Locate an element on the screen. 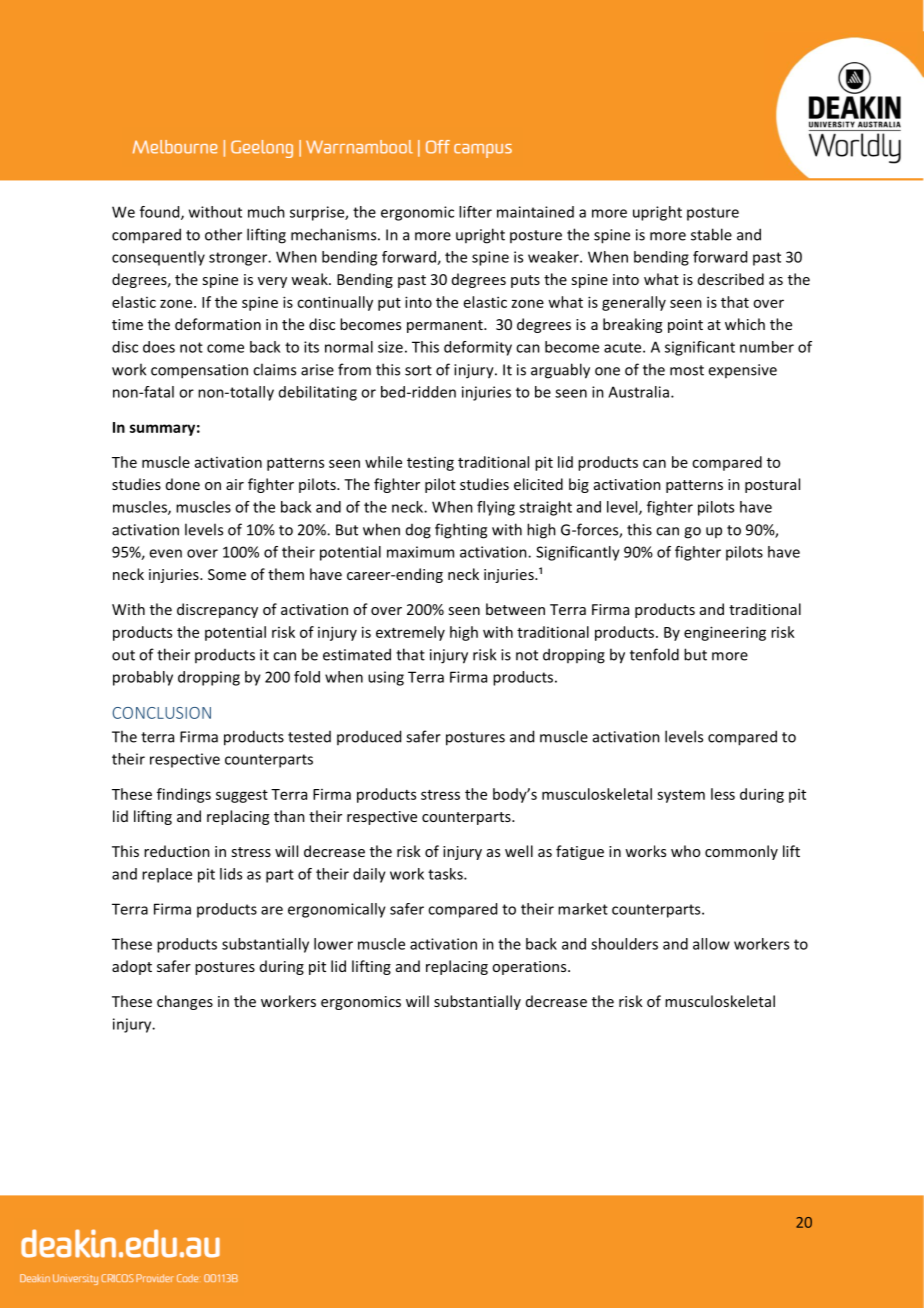 This screenshot has width=924, height=1308. well is located at coordinates (519, 851).
